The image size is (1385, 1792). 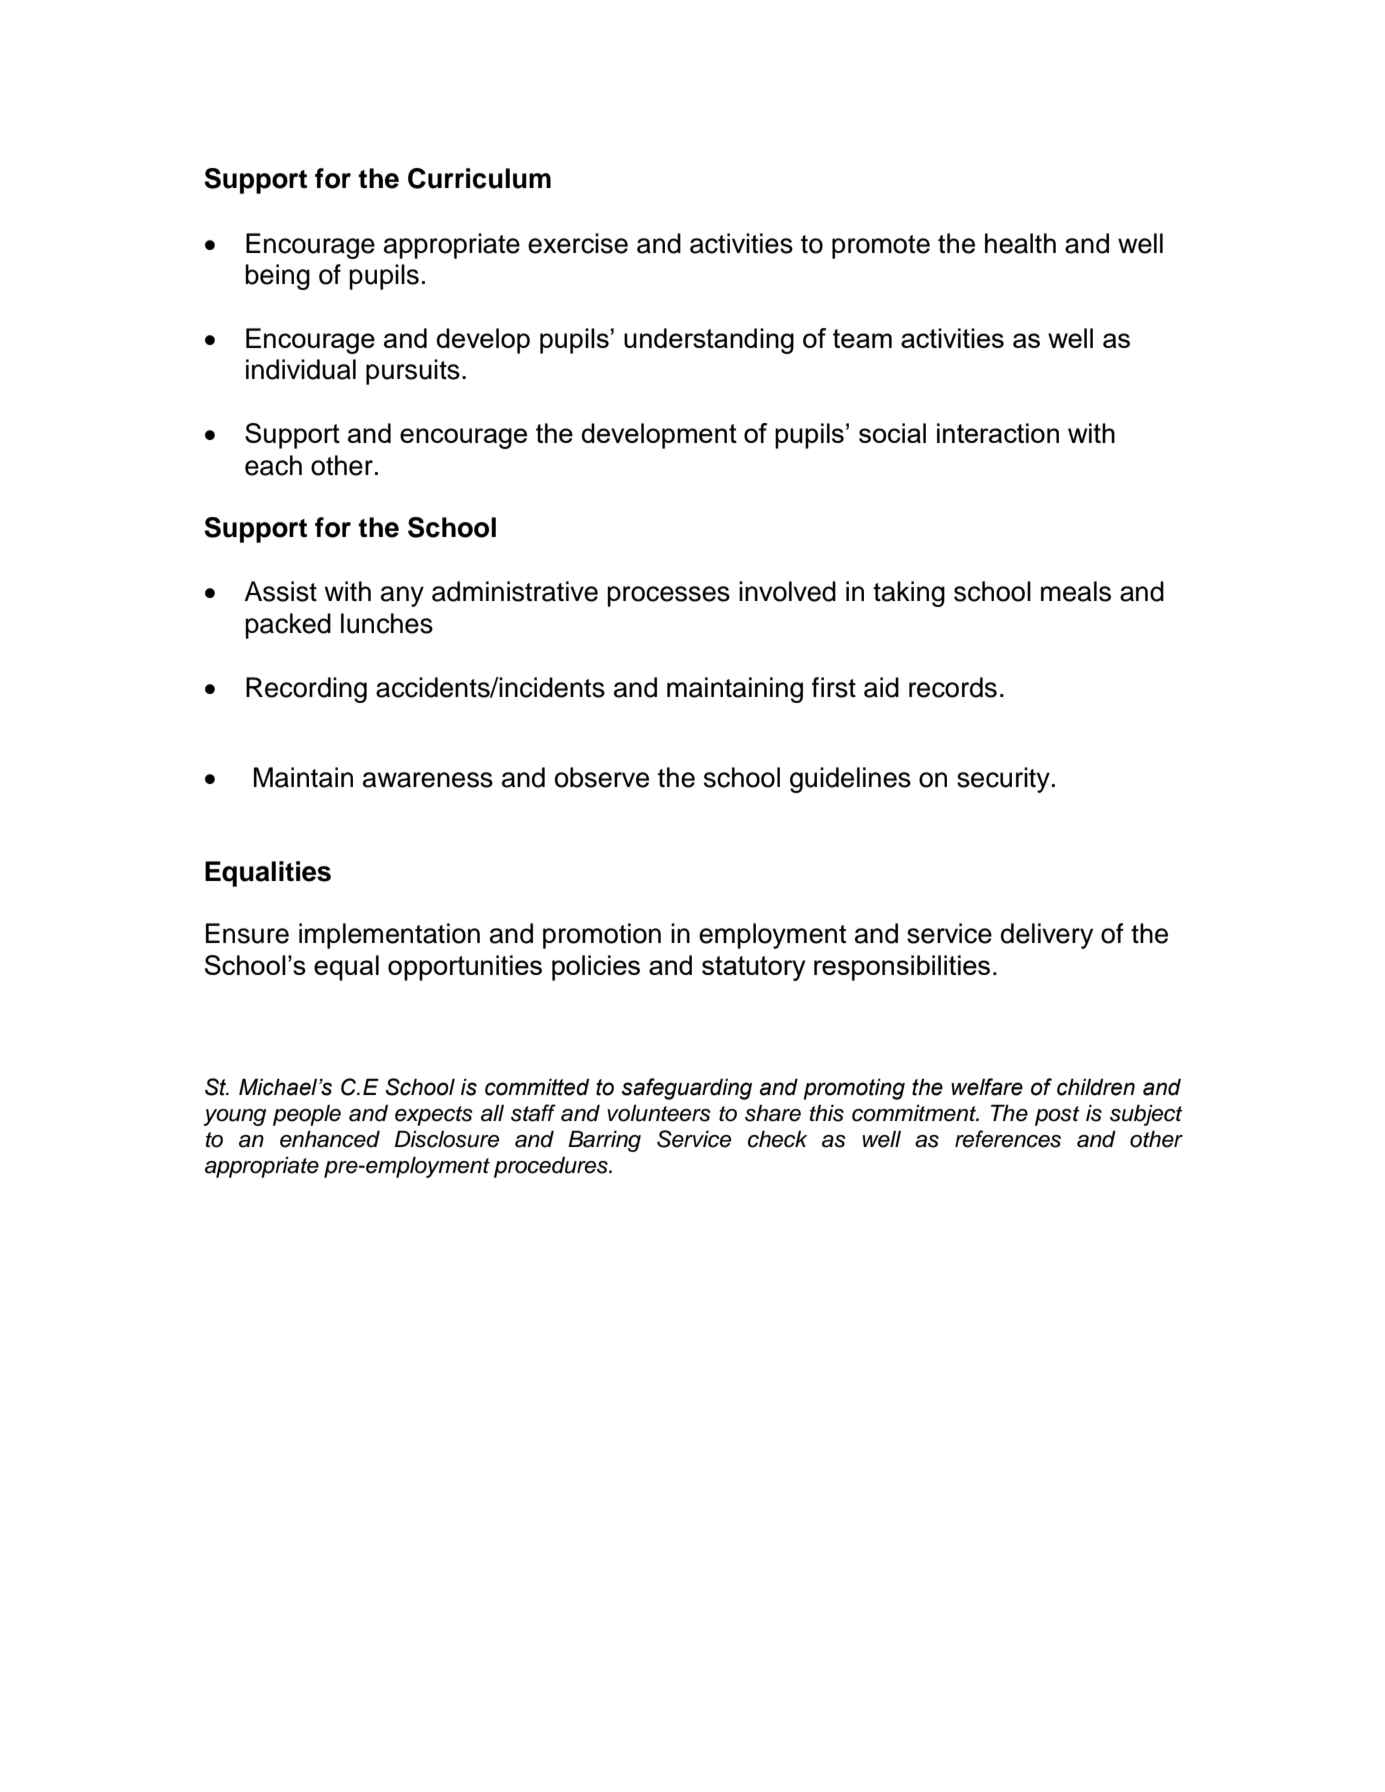 I want to click on Recording, so click(x=306, y=690).
